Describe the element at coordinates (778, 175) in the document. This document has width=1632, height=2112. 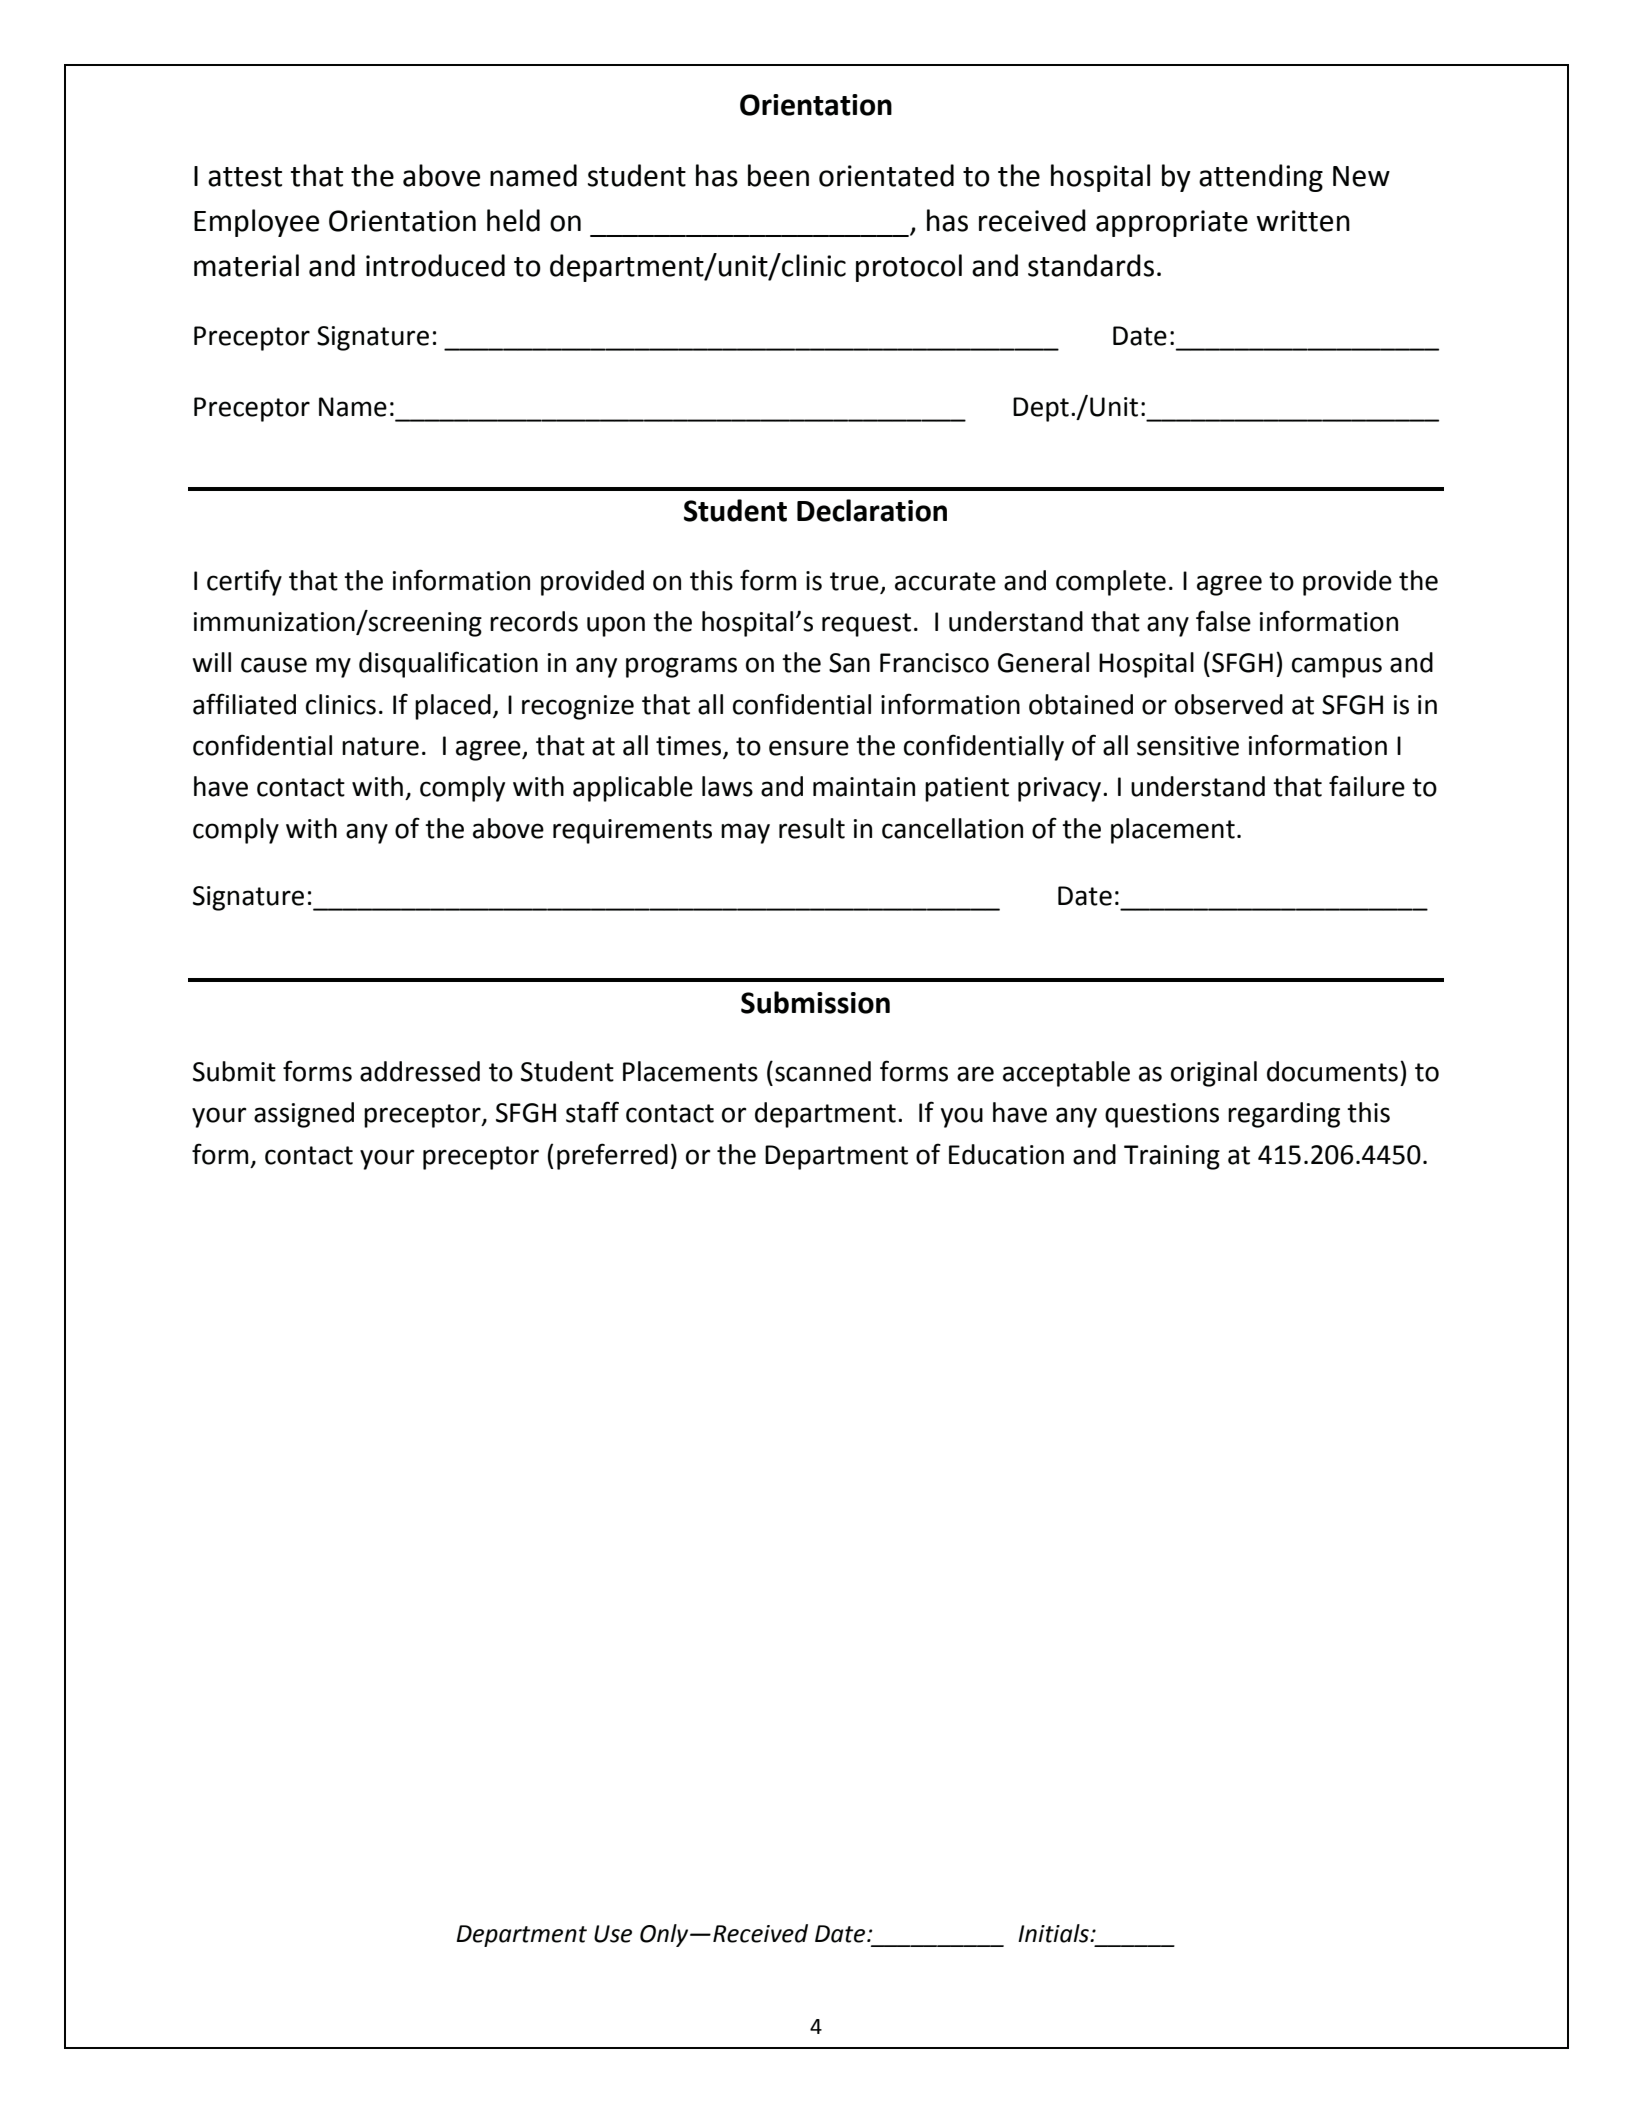
I see `been` at that location.
